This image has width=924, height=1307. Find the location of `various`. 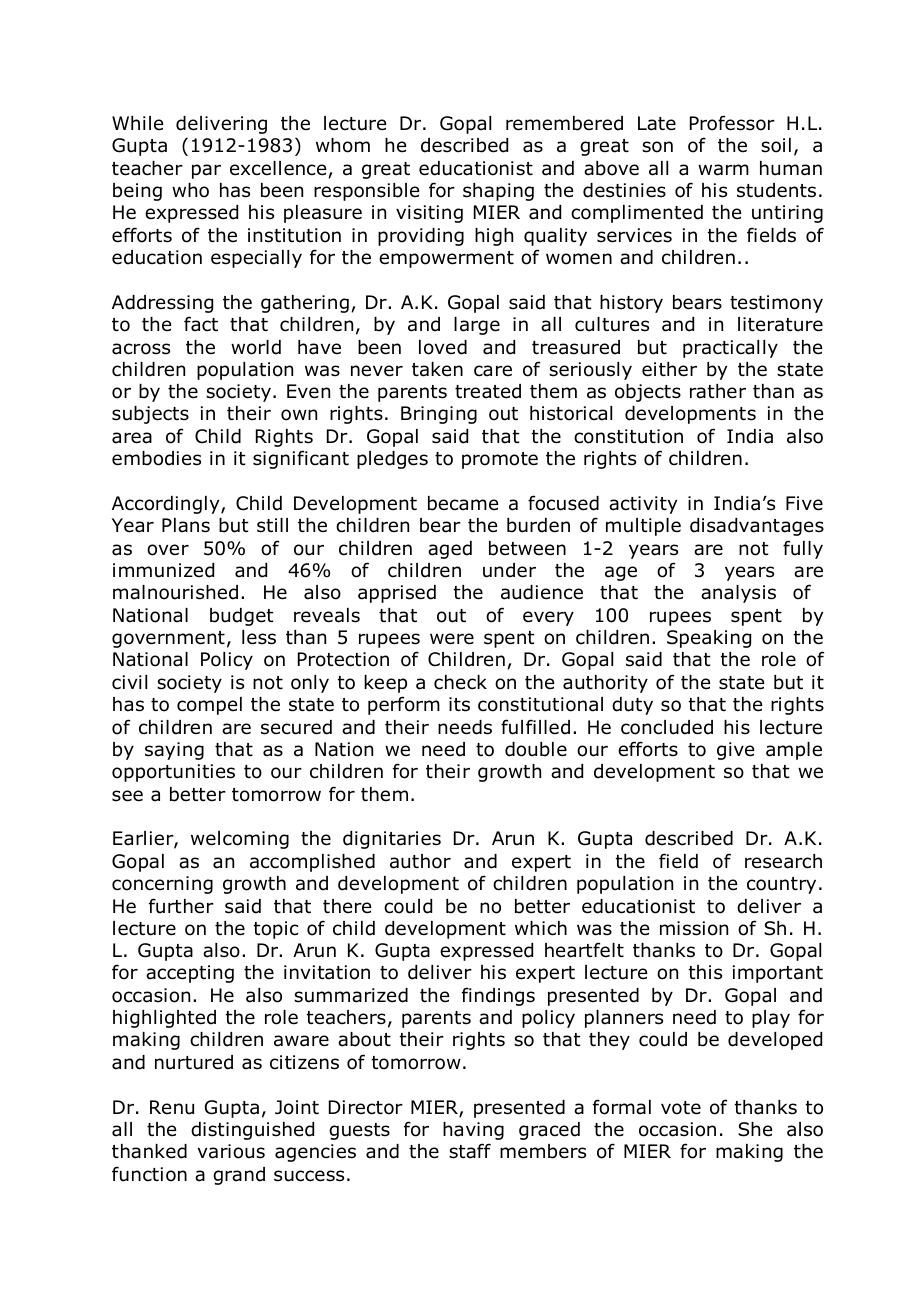

various is located at coordinates (231, 1151).
